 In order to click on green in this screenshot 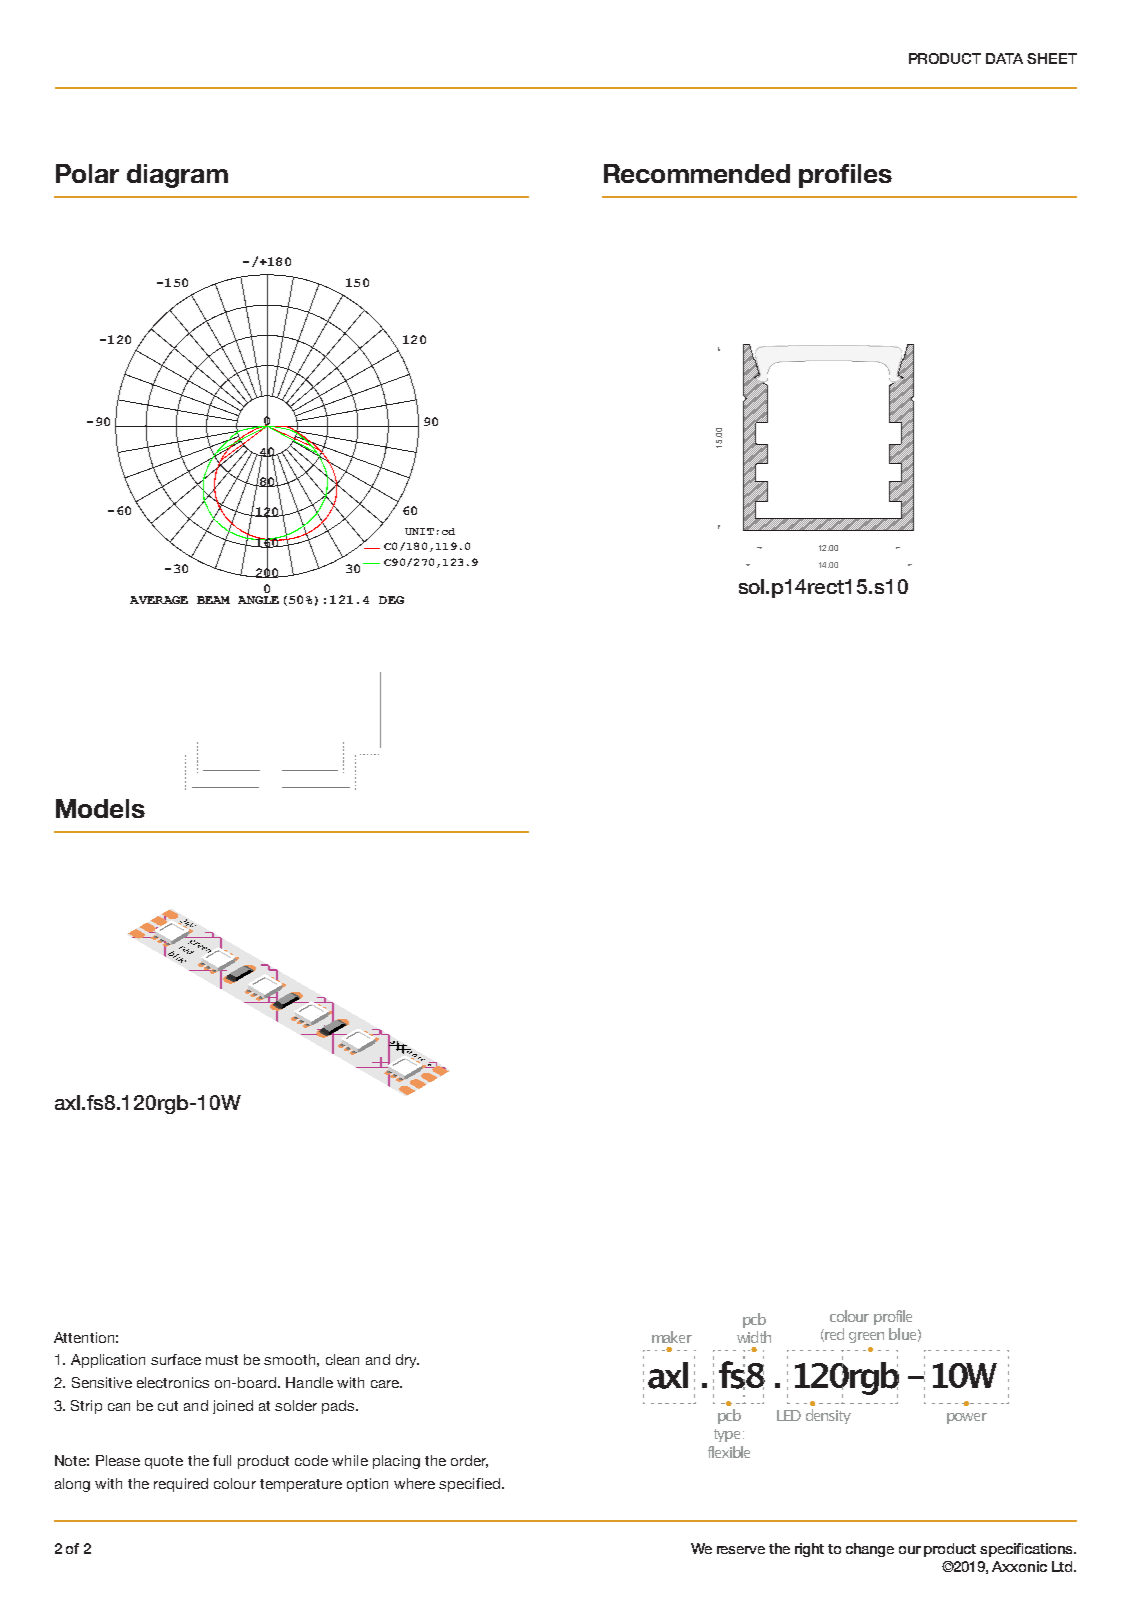, I will do `click(866, 1337)`.
